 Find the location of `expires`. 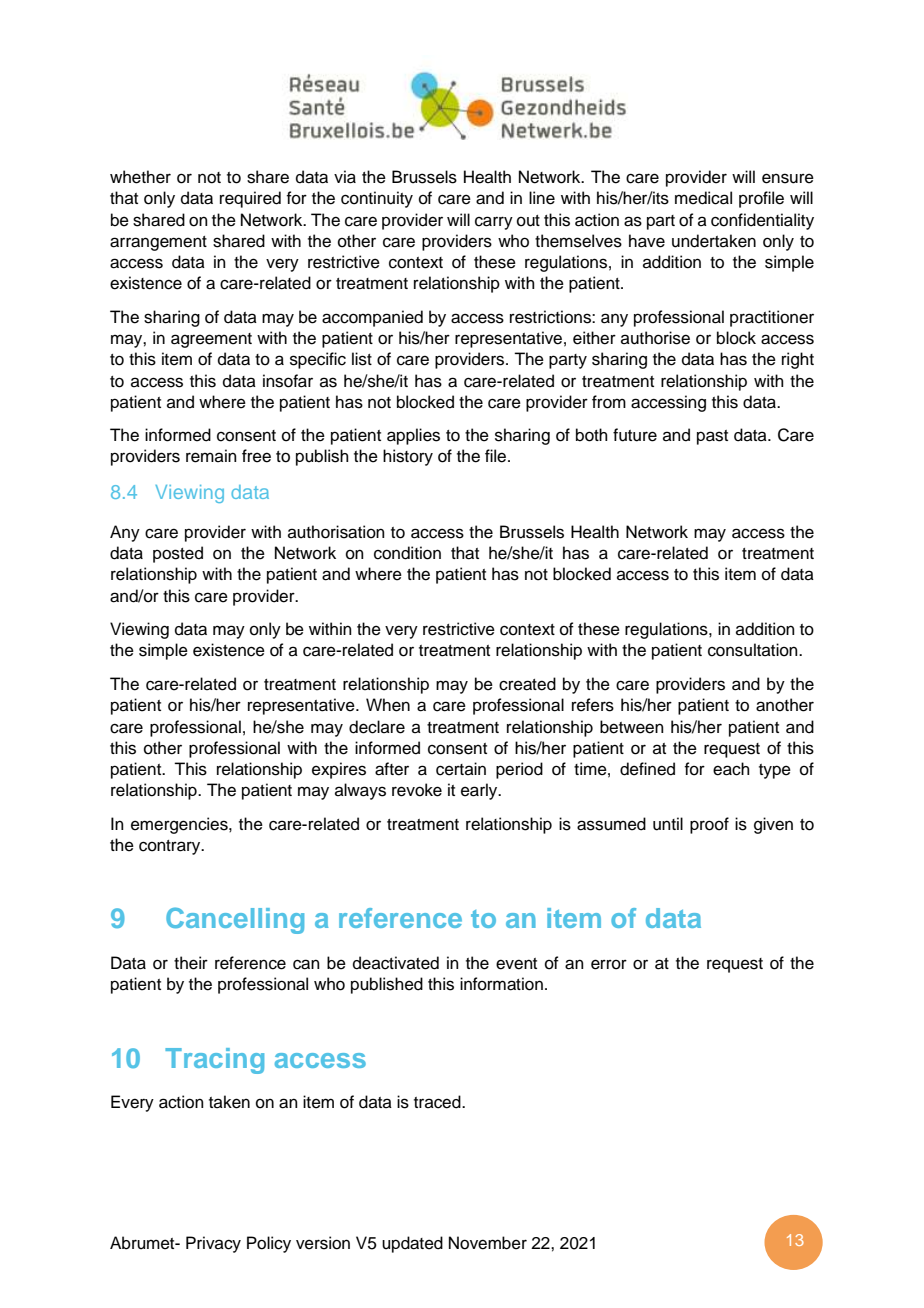

expires is located at coordinates (339, 770).
